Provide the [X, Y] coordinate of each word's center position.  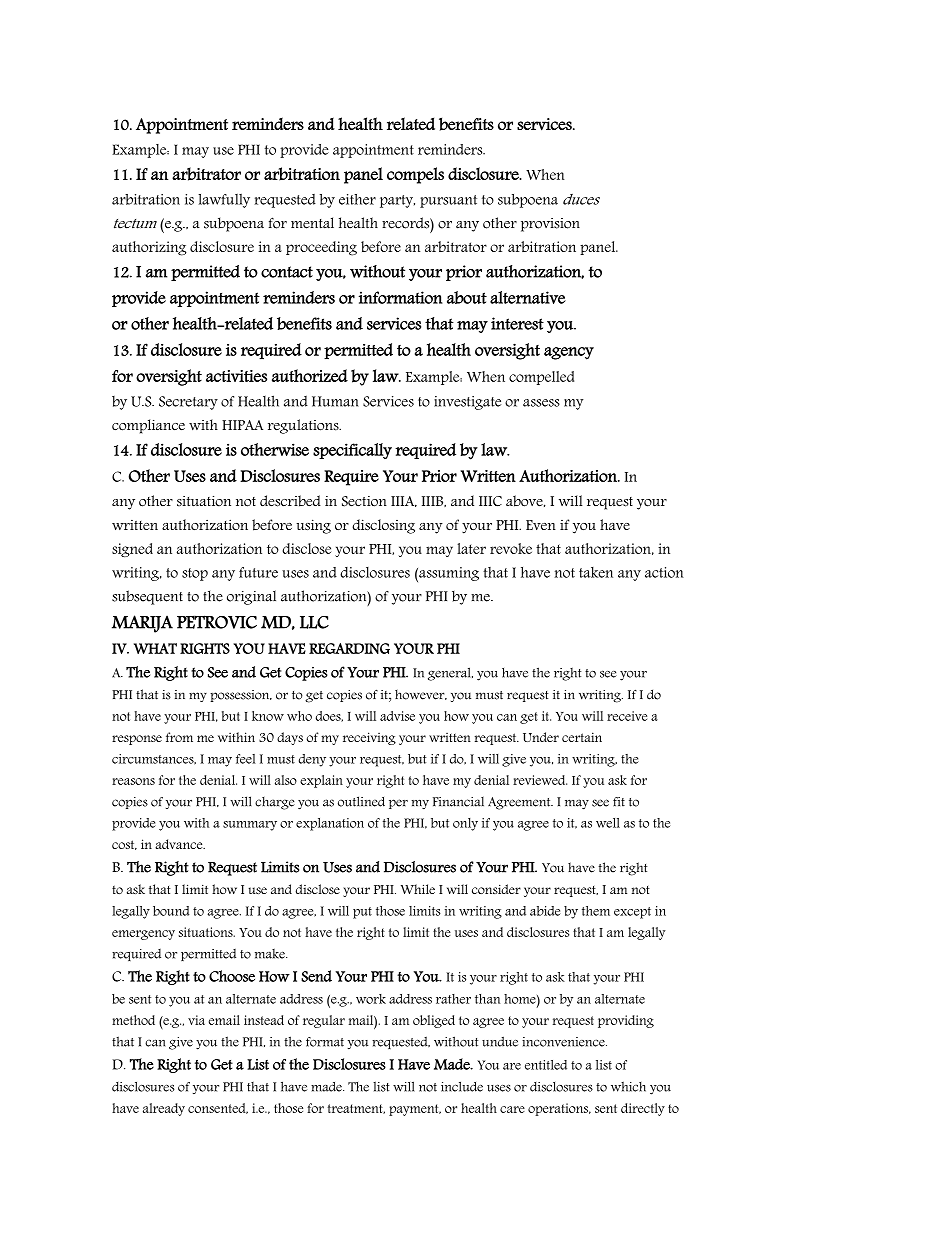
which [628, 1086]
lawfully [224, 201]
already [164, 1109]
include [462, 1086]
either [357, 199]
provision [550, 225]
